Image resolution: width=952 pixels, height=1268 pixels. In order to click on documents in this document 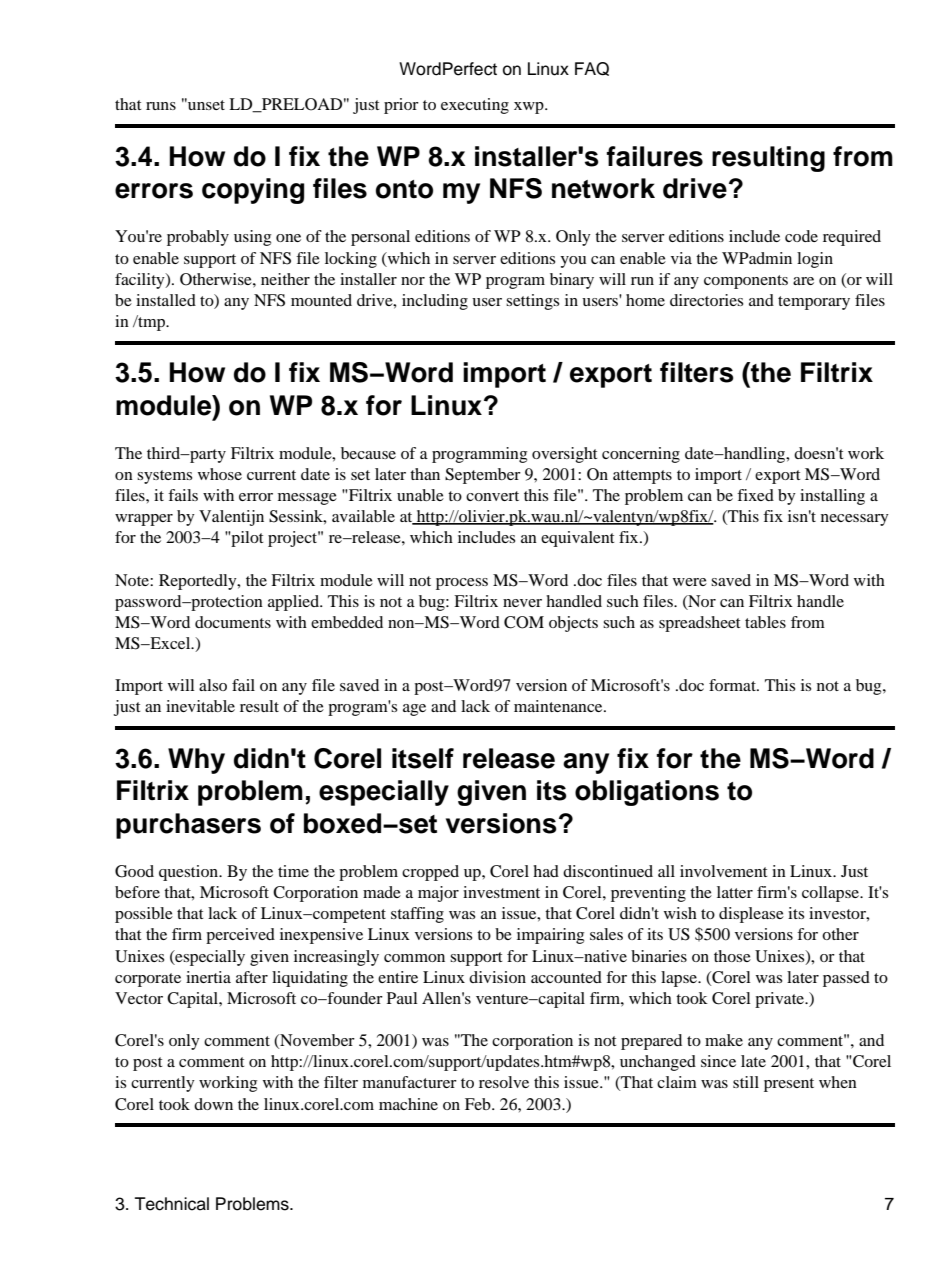, I will do `click(233, 622)`.
